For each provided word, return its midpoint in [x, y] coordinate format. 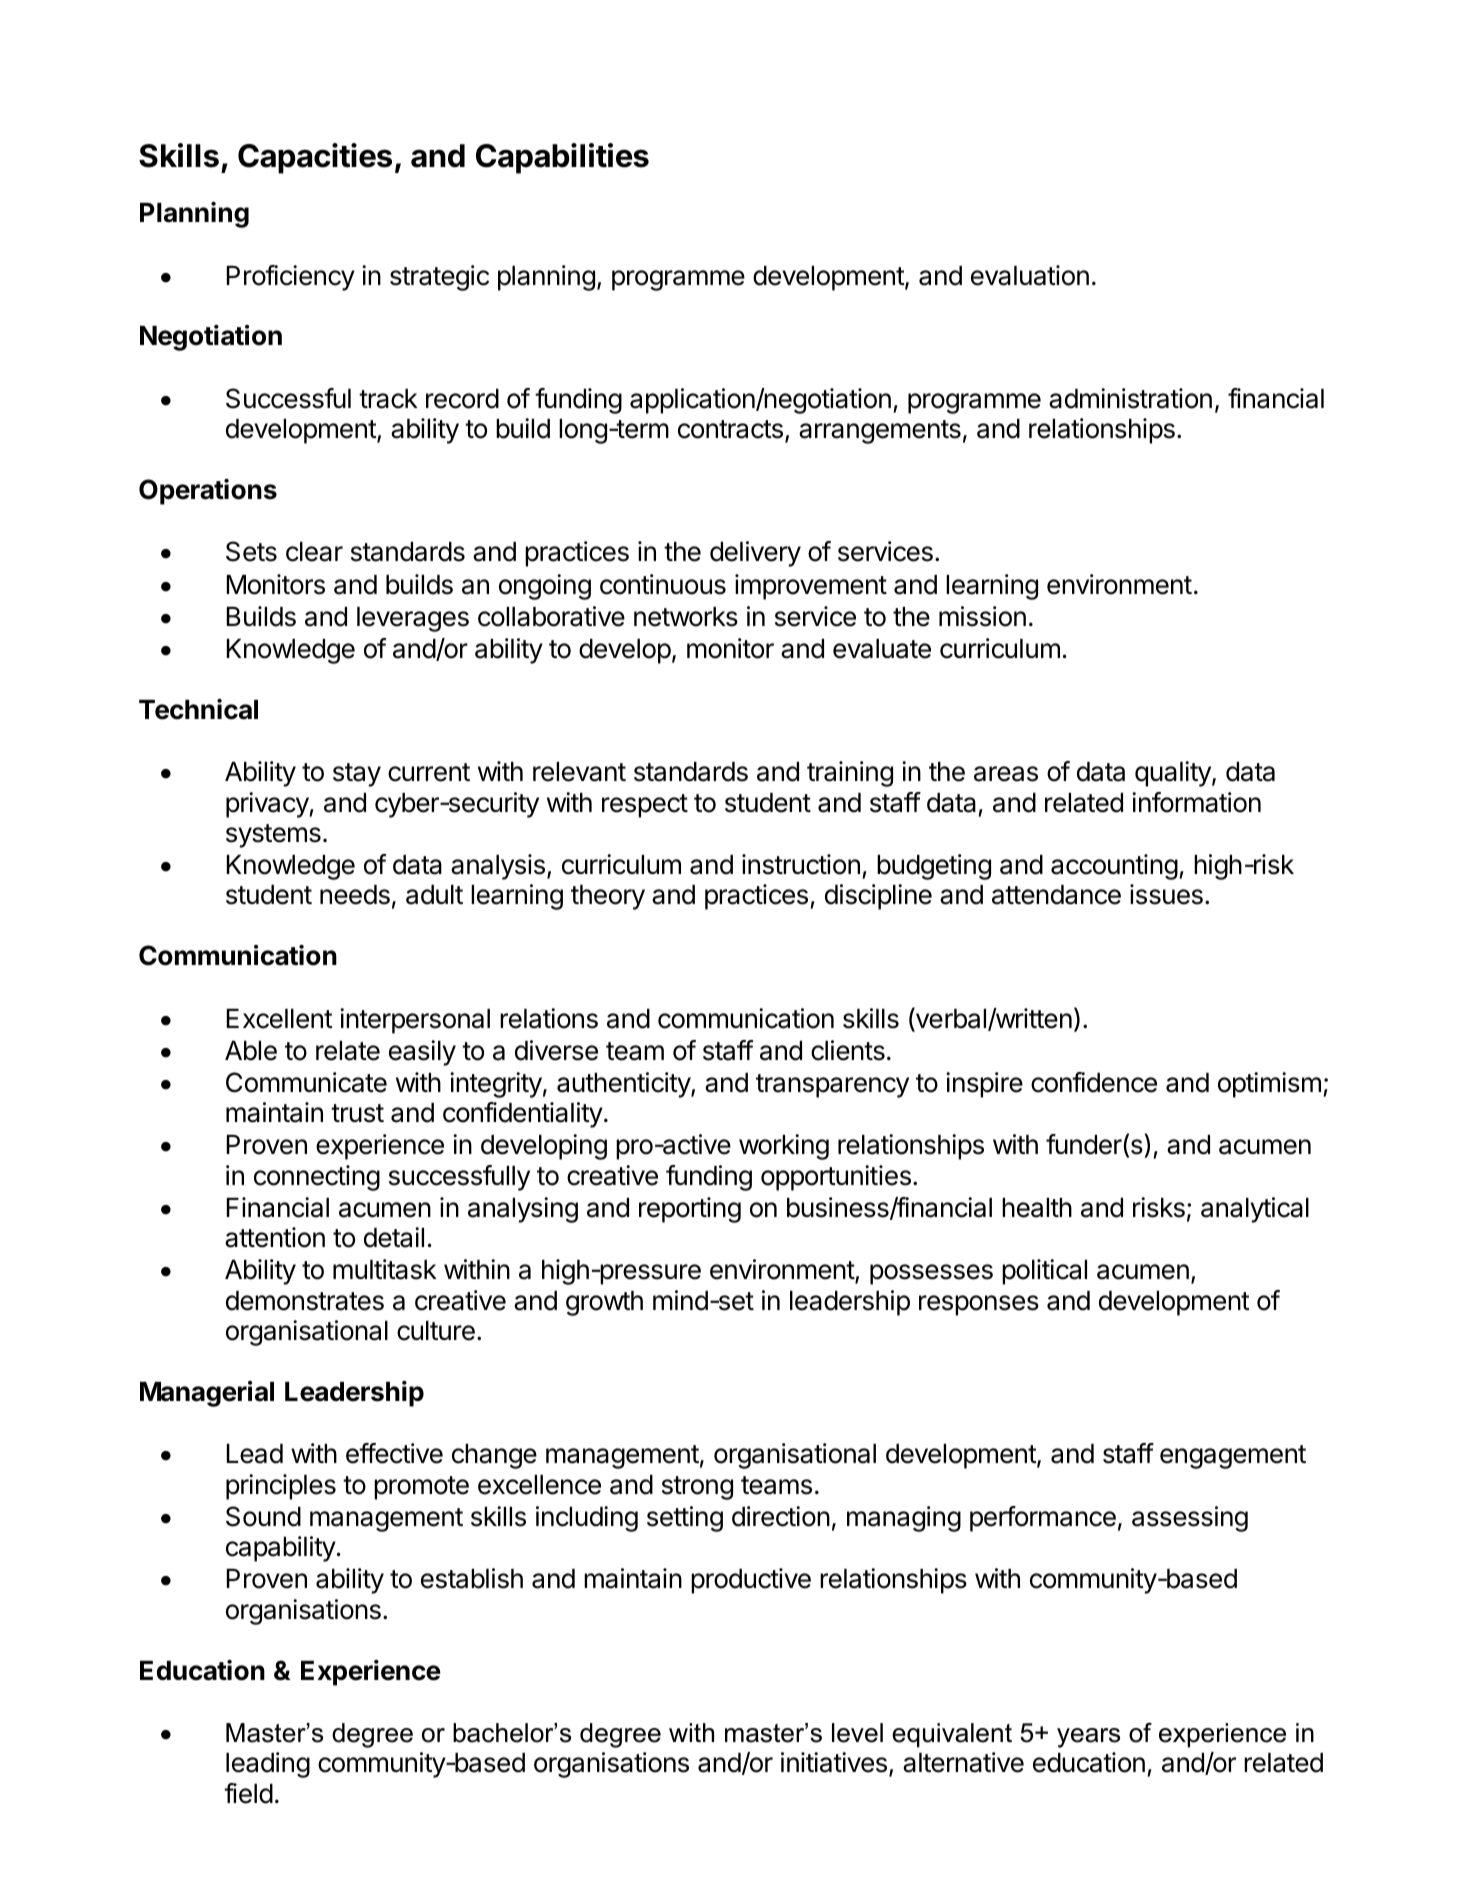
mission [982, 616]
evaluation [1030, 275]
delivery [755, 554]
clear [314, 552]
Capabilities [562, 158]
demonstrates [305, 1301]
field [248, 1793]
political [1044, 1272]
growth [604, 1303]
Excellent [280, 1019]
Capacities [315, 158]
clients [848, 1050]
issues [1166, 894]
